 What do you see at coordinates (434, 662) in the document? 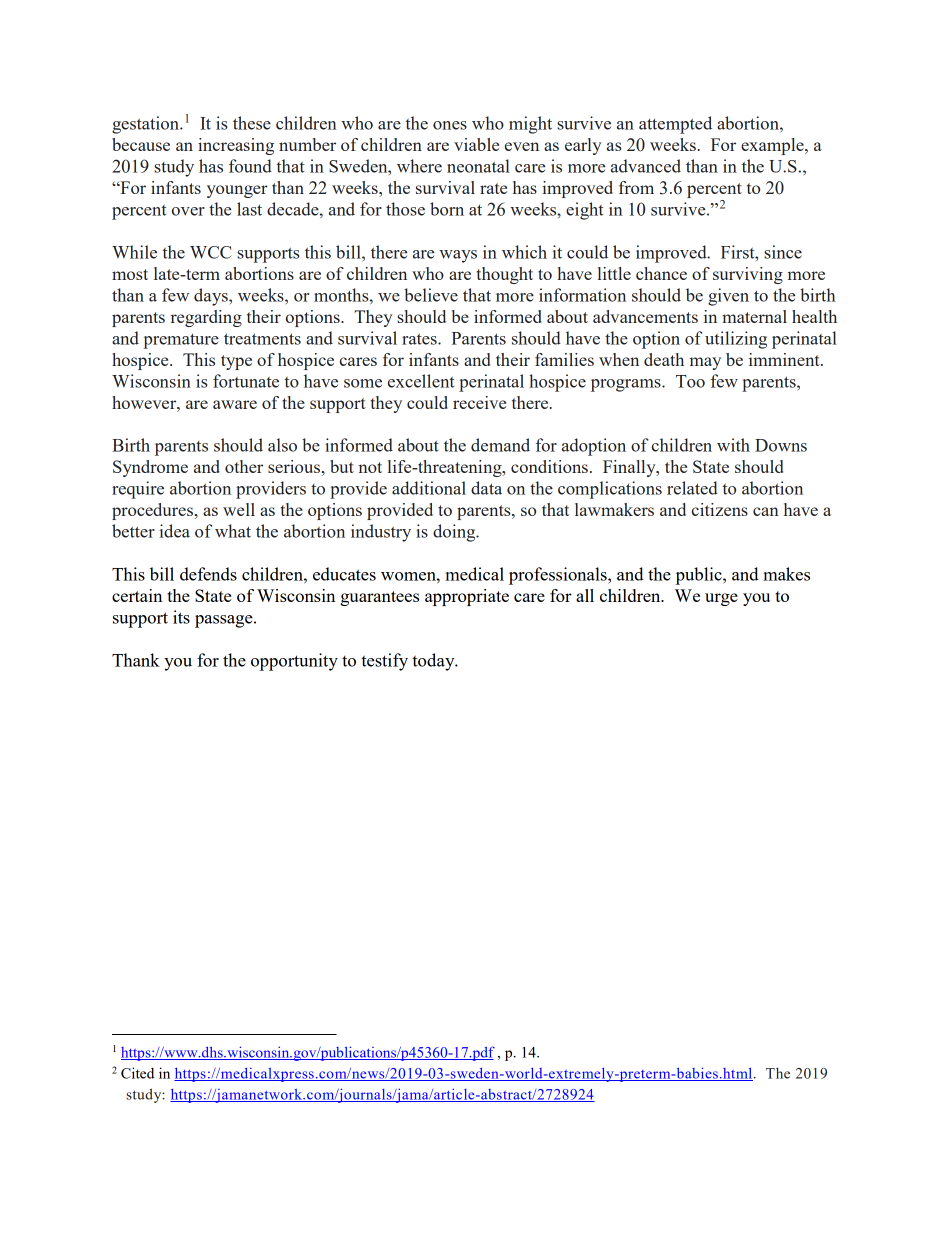
I see `today` at bounding box center [434, 662].
